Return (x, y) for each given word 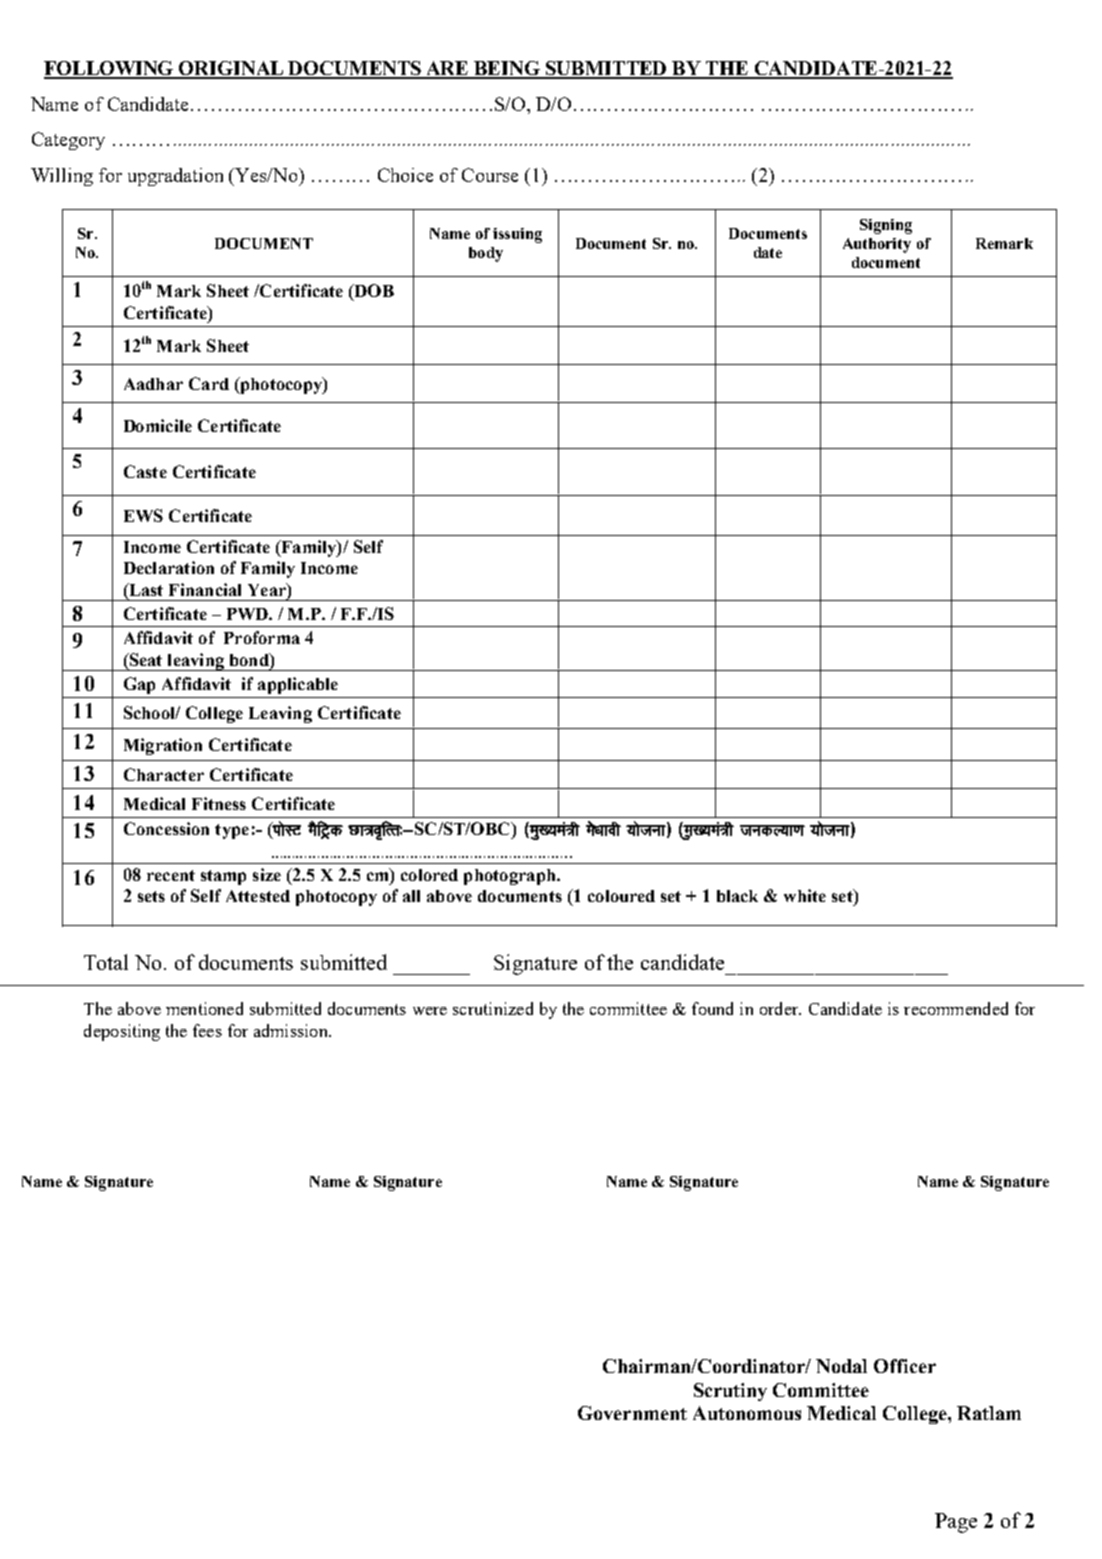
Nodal (841, 1366)
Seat (144, 659)
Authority (877, 245)
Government (632, 1413)
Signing (886, 226)
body (486, 254)
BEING (508, 69)
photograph (511, 877)
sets (151, 896)
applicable (298, 685)
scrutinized (493, 1008)
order (780, 1008)
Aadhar (153, 384)
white (805, 895)
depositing (122, 1032)
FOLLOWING (110, 69)
